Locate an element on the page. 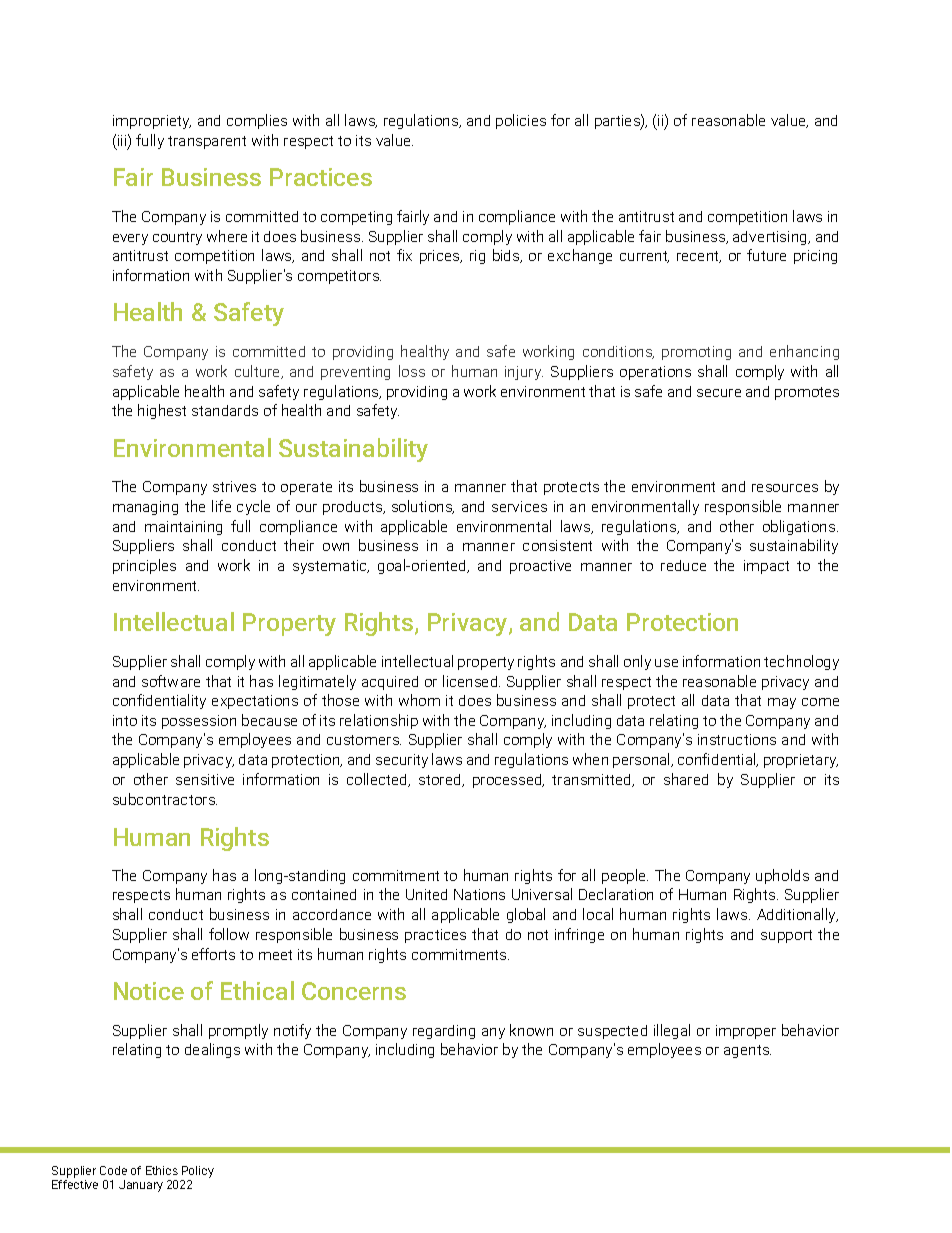  follow is located at coordinates (229, 934).
